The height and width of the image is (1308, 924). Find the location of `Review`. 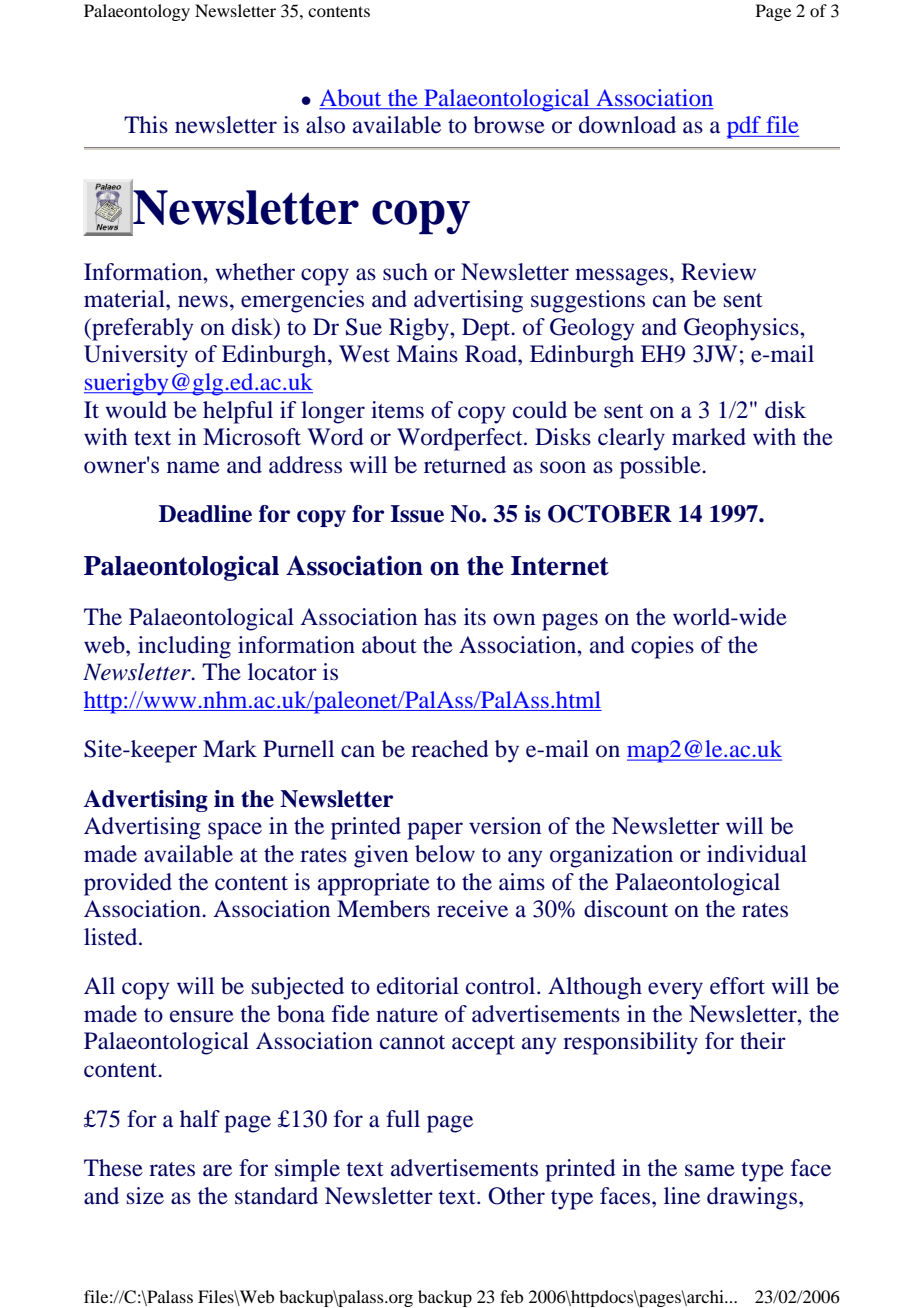

Review is located at coordinates (718, 272).
